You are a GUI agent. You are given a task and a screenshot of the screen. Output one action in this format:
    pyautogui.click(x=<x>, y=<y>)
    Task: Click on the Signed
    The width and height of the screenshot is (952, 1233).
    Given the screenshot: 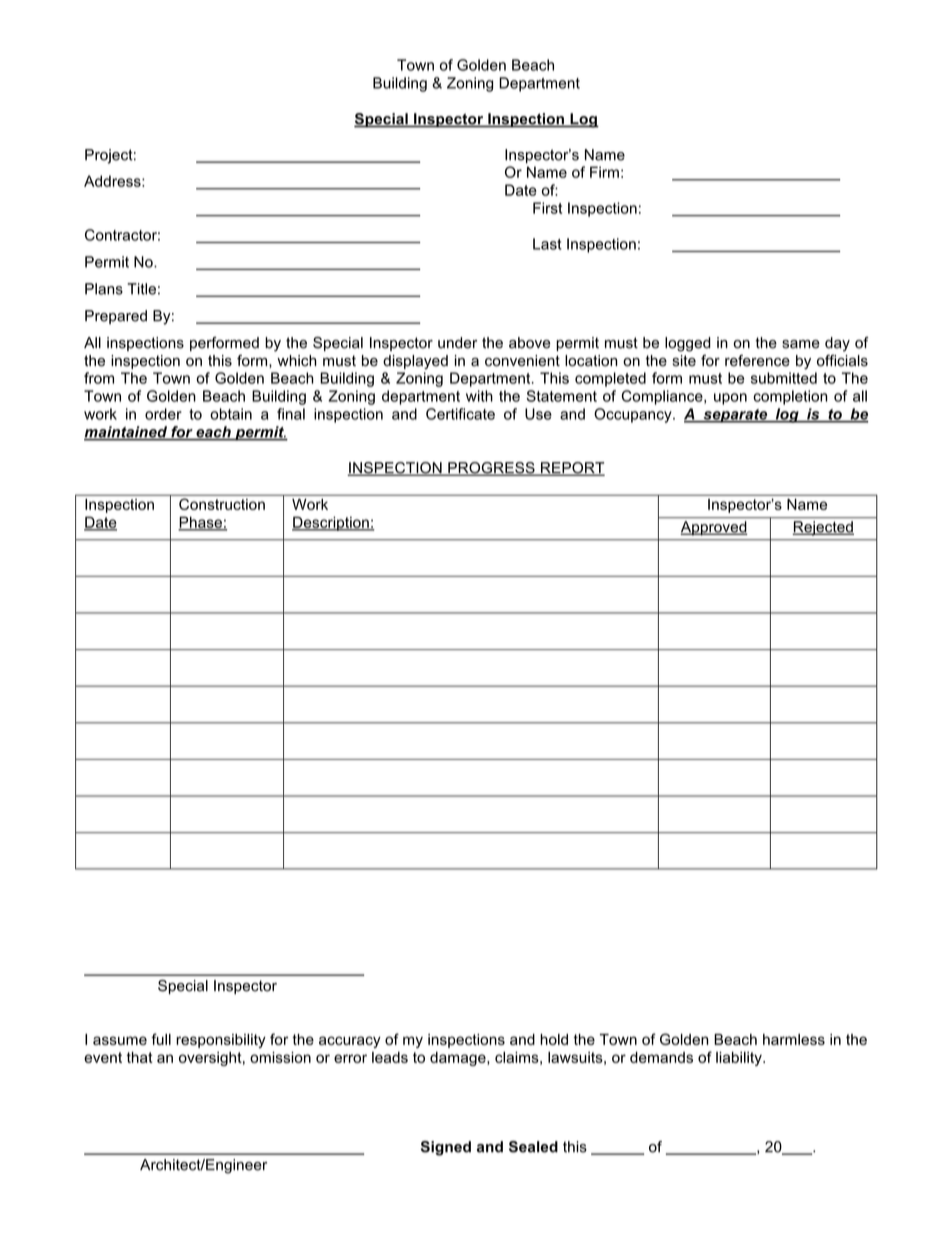 What is the action you would take?
    pyautogui.click(x=446, y=1148)
